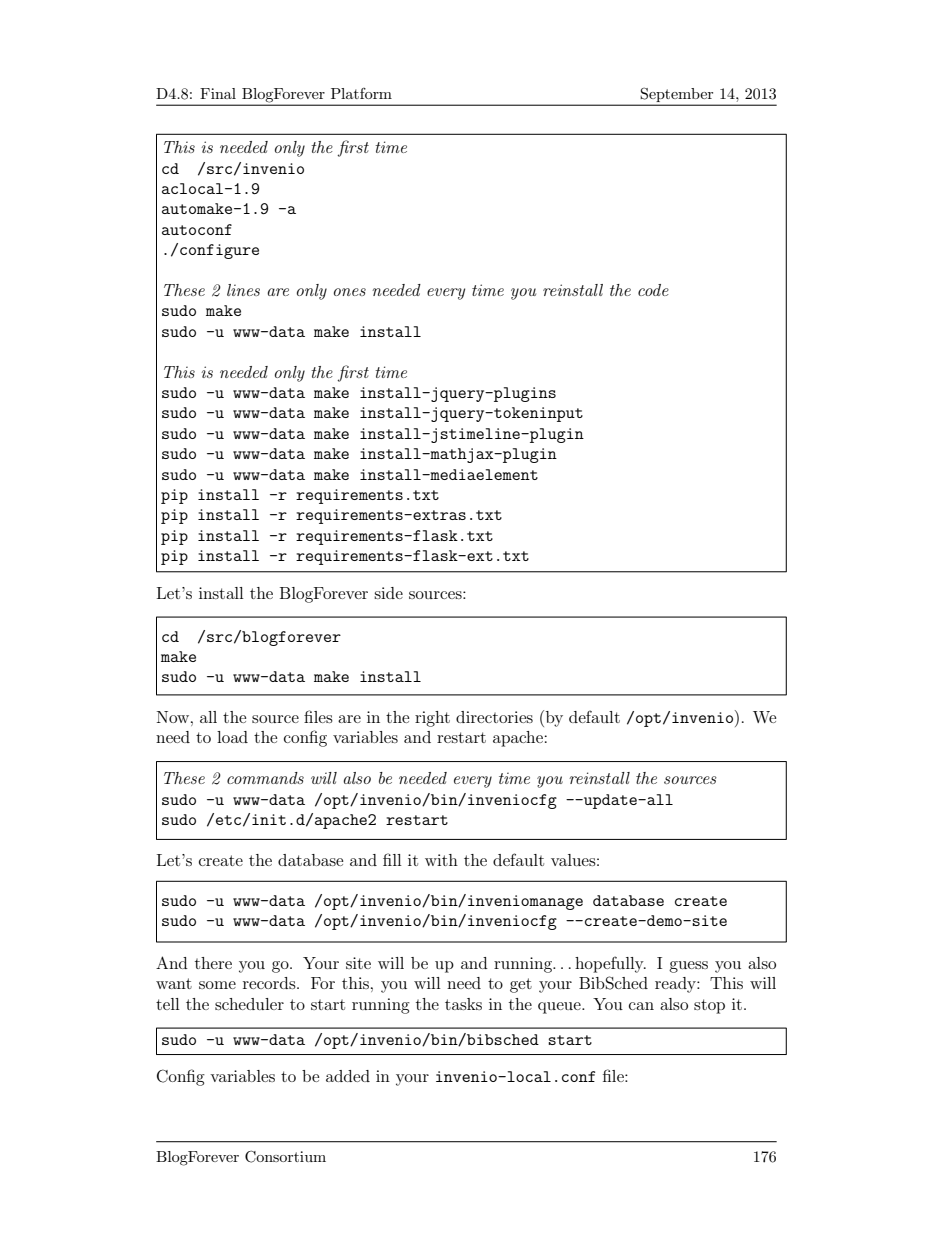 The width and height of the page is (952, 1233). I want to click on side, so click(388, 593).
